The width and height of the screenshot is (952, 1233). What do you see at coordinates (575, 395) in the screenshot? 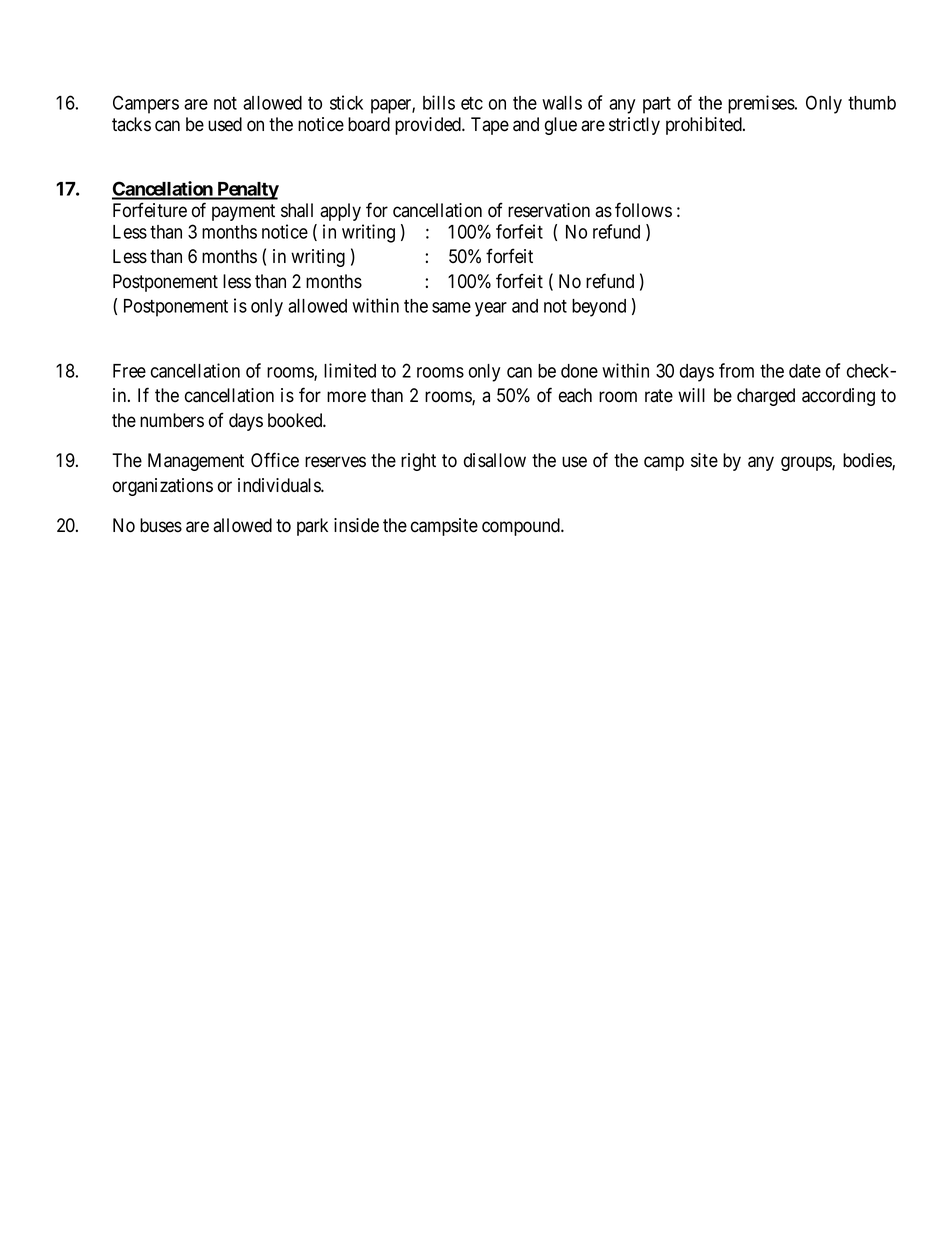
I see `each` at bounding box center [575, 395].
